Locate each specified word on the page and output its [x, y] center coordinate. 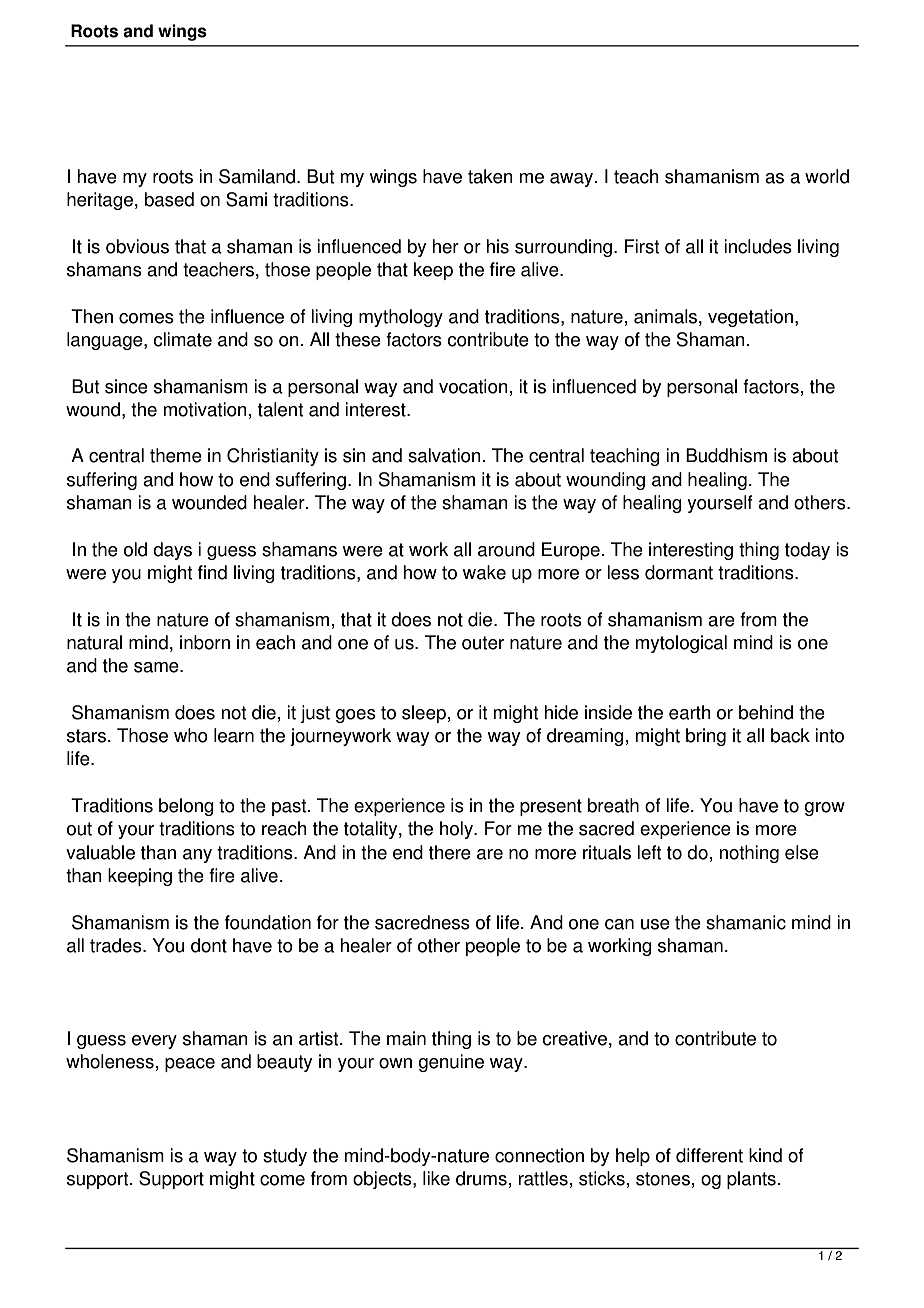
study [285, 1157]
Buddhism [726, 455]
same [157, 667]
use [655, 924]
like [436, 1178]
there [450, 852]
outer [483, 643]
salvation [444, 455]
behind [766, 712]
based [169, 199]
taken [490, 176]
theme [176, 455]
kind [765, 1155]
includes [758, 246]
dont [209, 945]
